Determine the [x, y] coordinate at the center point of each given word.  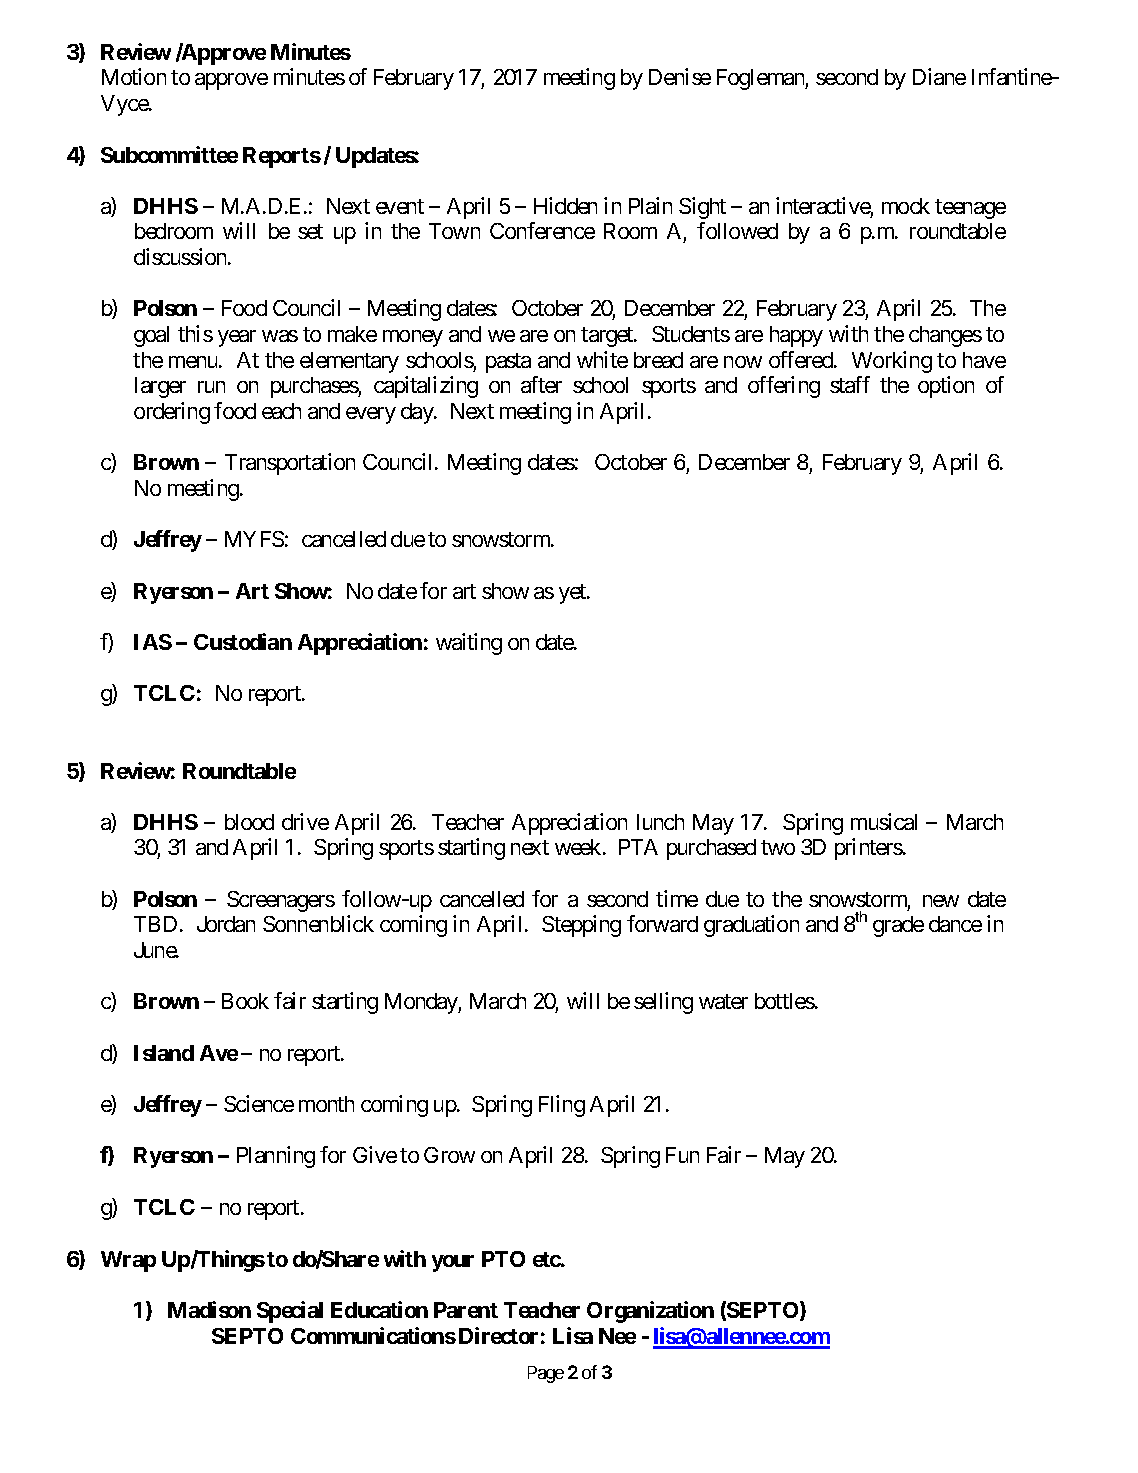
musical [884, 821]
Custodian [243, 641]
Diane [939, 76]
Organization [650, 1312]
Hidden [565, 205]
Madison [209, 1309]
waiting [469, 644]
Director [498, 1335]
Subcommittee [169, 154]
